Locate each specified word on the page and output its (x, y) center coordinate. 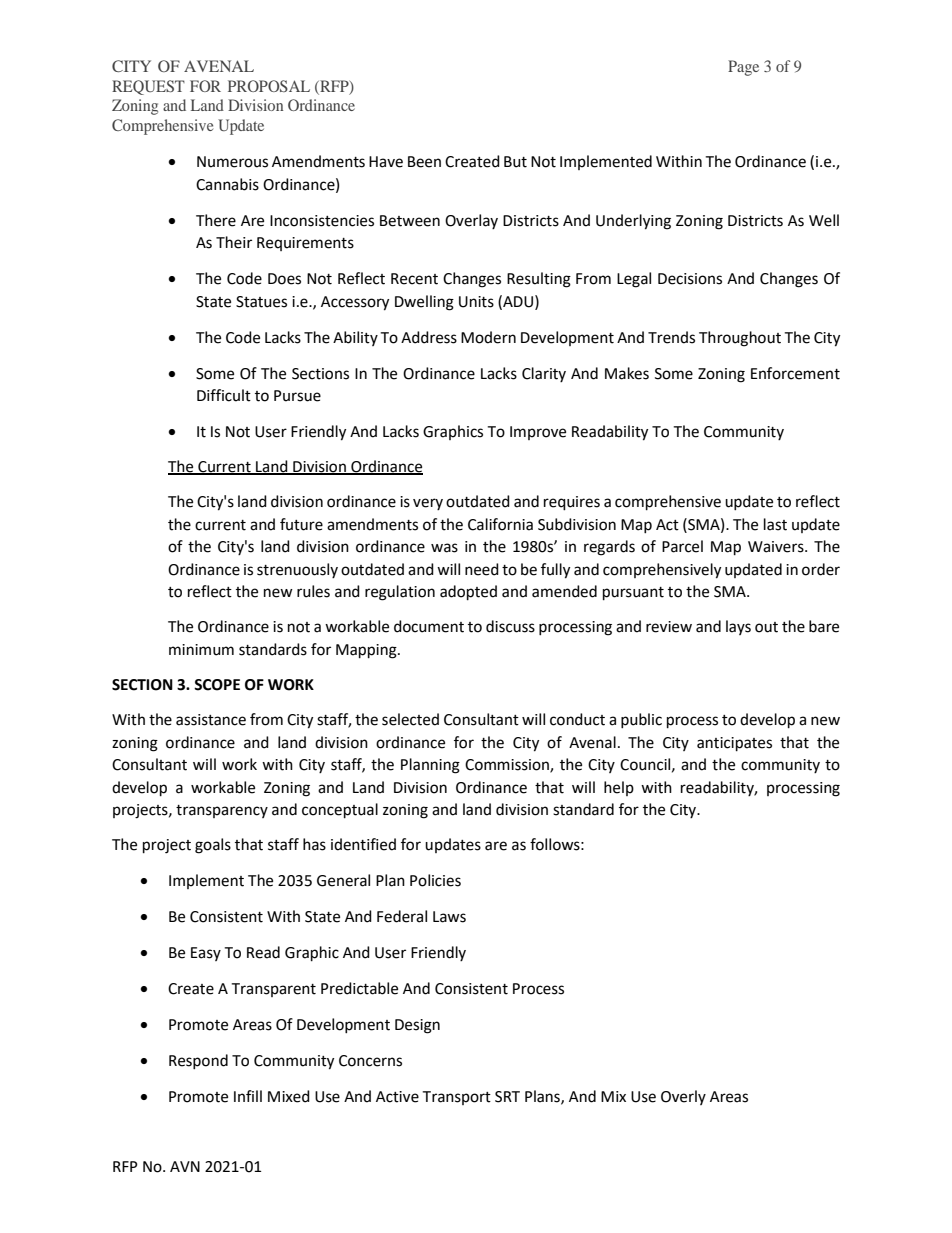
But (515, 162)
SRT (507, 1097)
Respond (198, 1061)
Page (743, 68)
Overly (683, 1097)
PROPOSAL (269, 86)
